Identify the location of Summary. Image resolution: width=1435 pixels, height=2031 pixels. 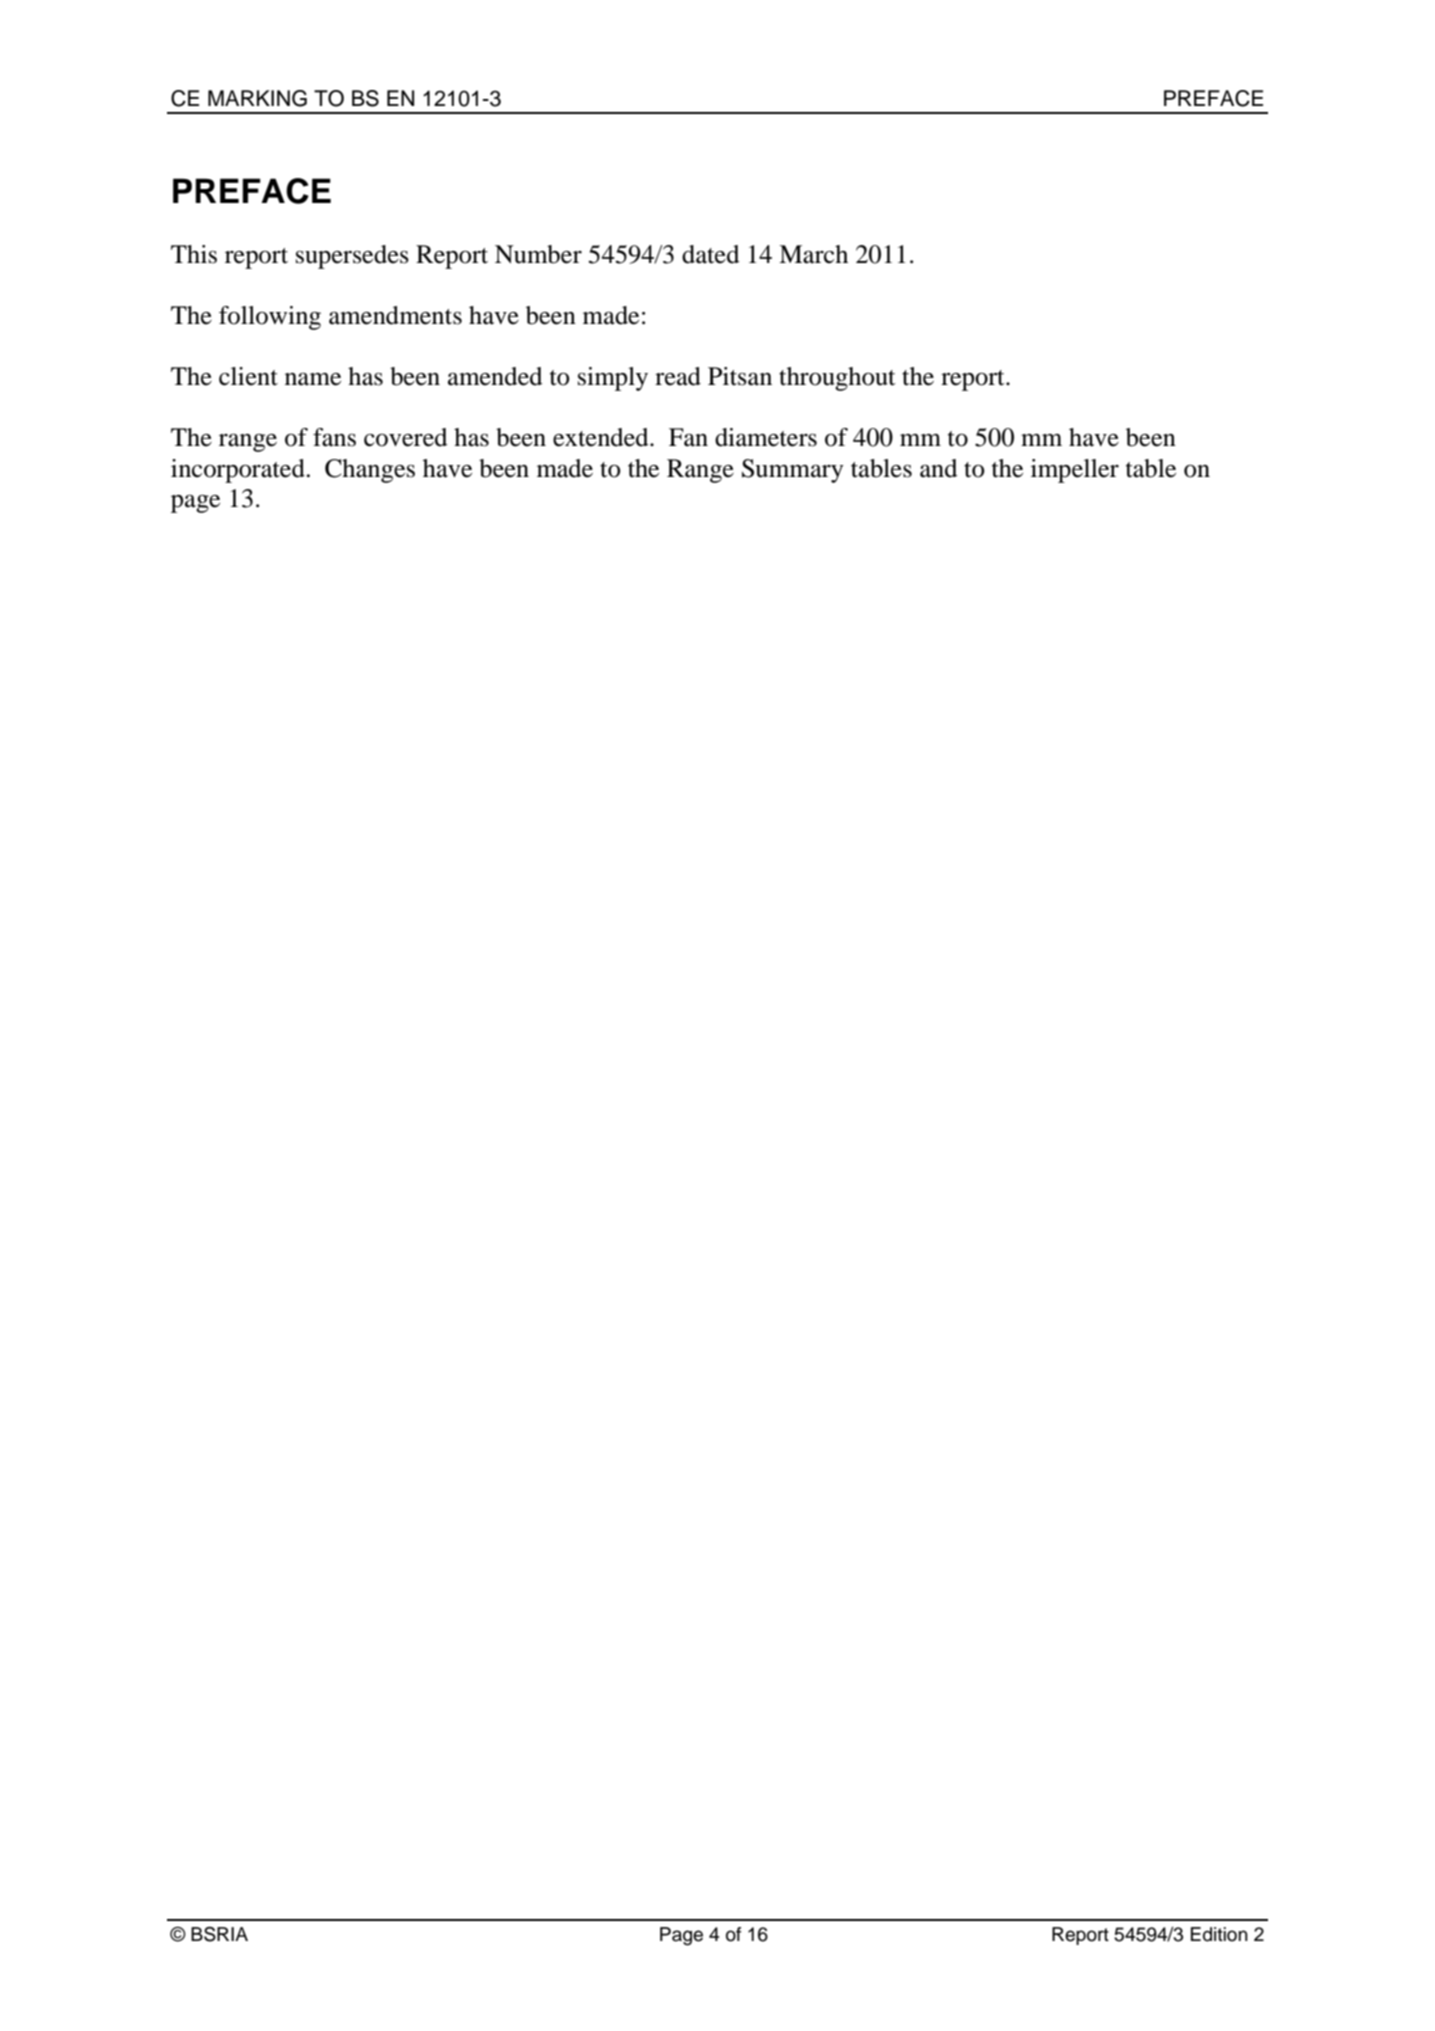
(792, 471).
